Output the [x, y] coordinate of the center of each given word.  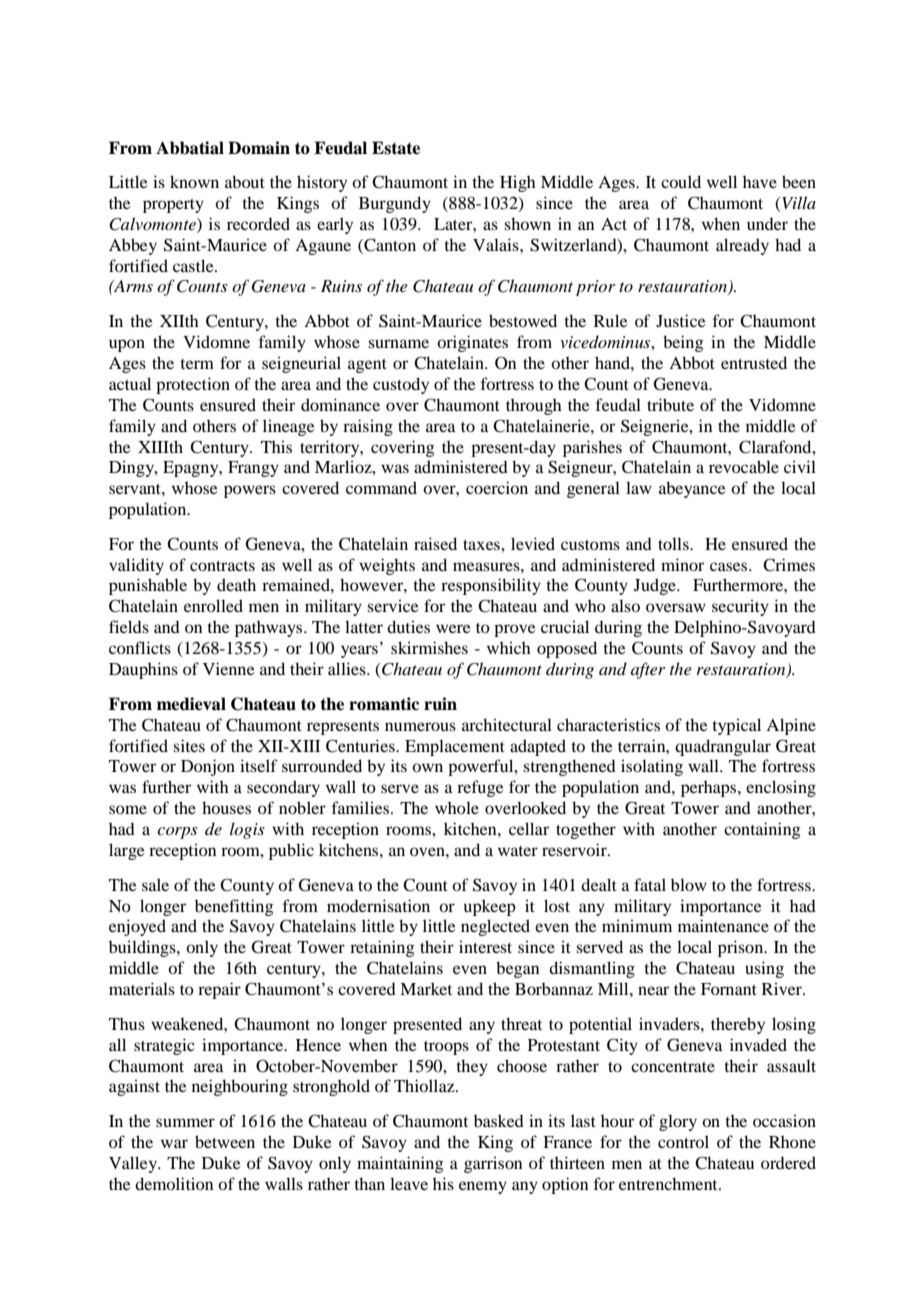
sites [189, 745]
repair [219, 990]
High [518, 183]
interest [485, 946]
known [194, 181]
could [681, 181]
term [197, 364]
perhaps [710, 789]
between [225, 1141]
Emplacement [455, 747]
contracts [222, 566]
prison [742, 948]
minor [682, 564]
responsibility [491, 586]
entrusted [754, 362]
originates [472, 343]
